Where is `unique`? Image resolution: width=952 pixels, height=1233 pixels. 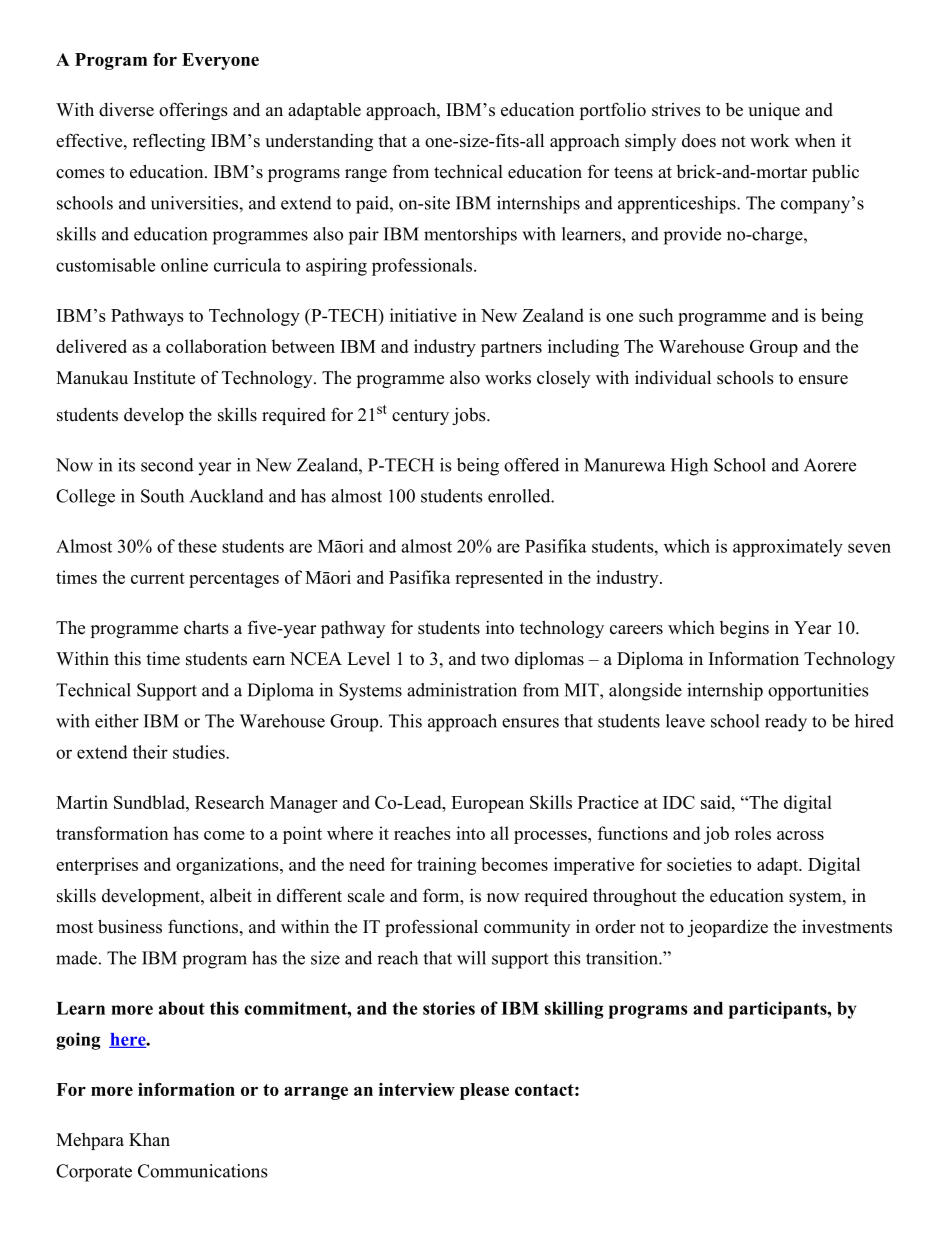
unique is located at coordinates (774, 111).
